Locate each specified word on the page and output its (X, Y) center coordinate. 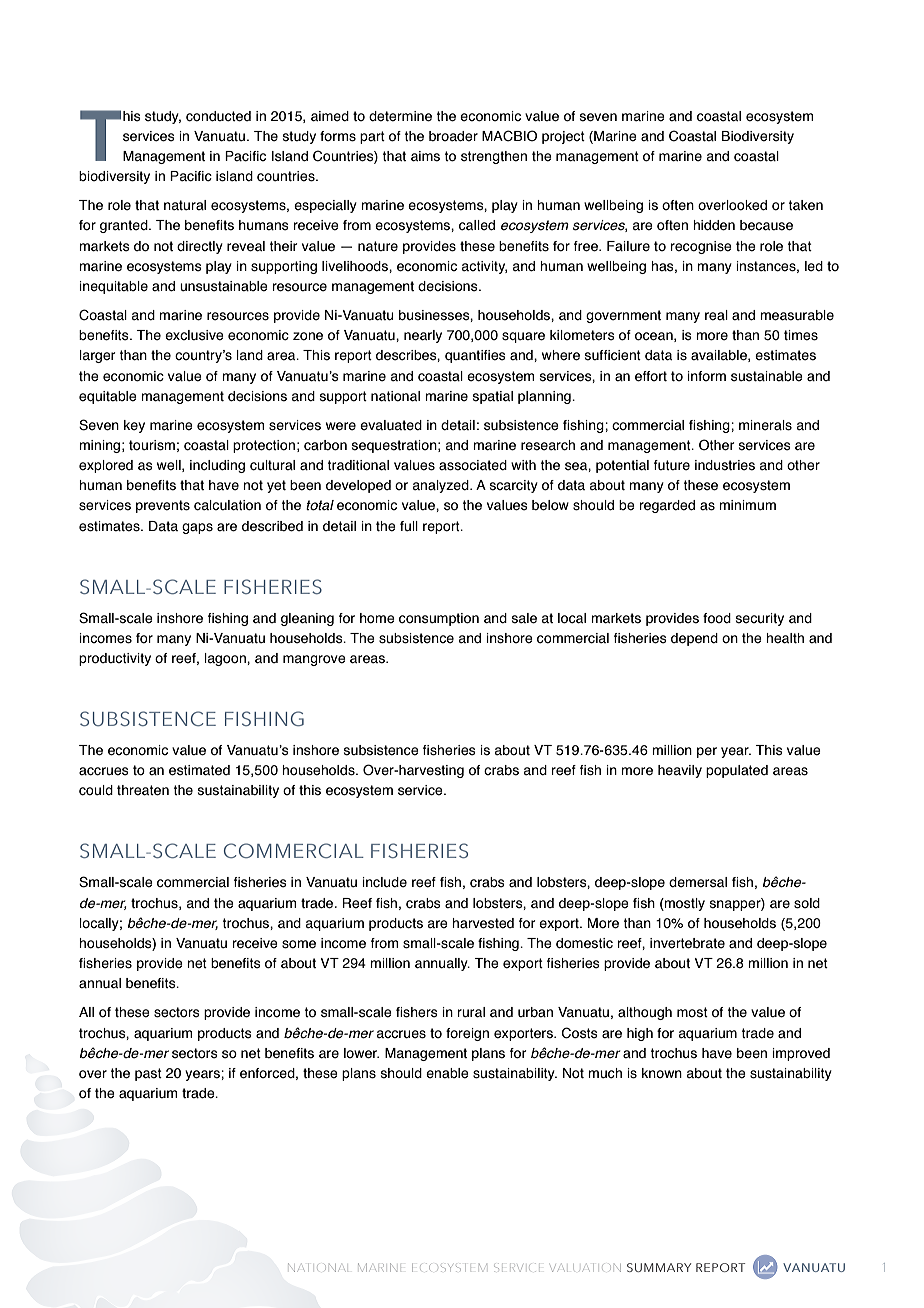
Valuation (586, 1267)
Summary (659, 1267)
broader (453, 136)
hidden (714, 225)
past (148, 1074)
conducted (218, 116)
